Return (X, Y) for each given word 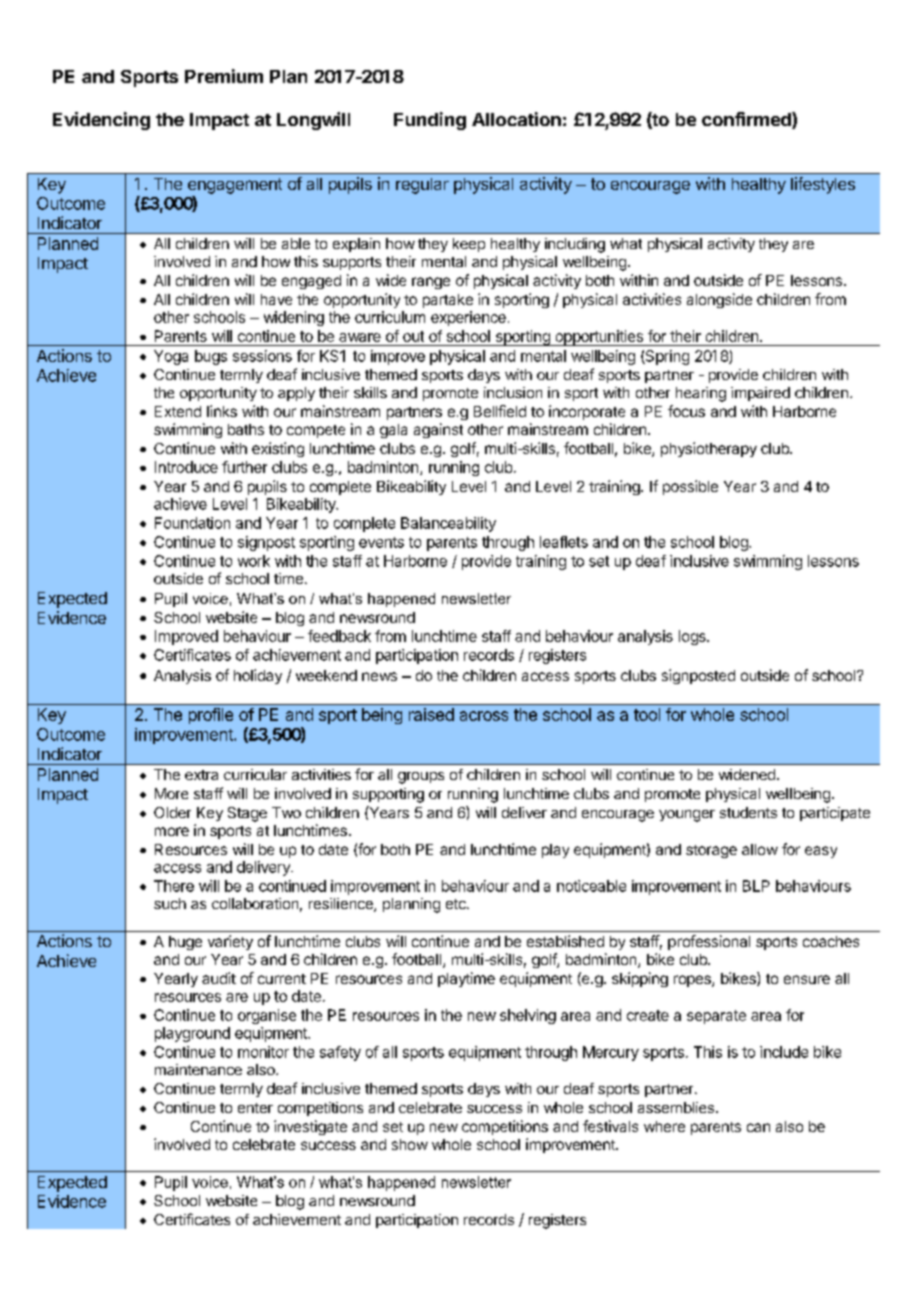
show (410, 1144)
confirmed (747, 120)
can (758, 1127)
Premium (224, 76)
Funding (430, 121)
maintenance (198, 1069)
